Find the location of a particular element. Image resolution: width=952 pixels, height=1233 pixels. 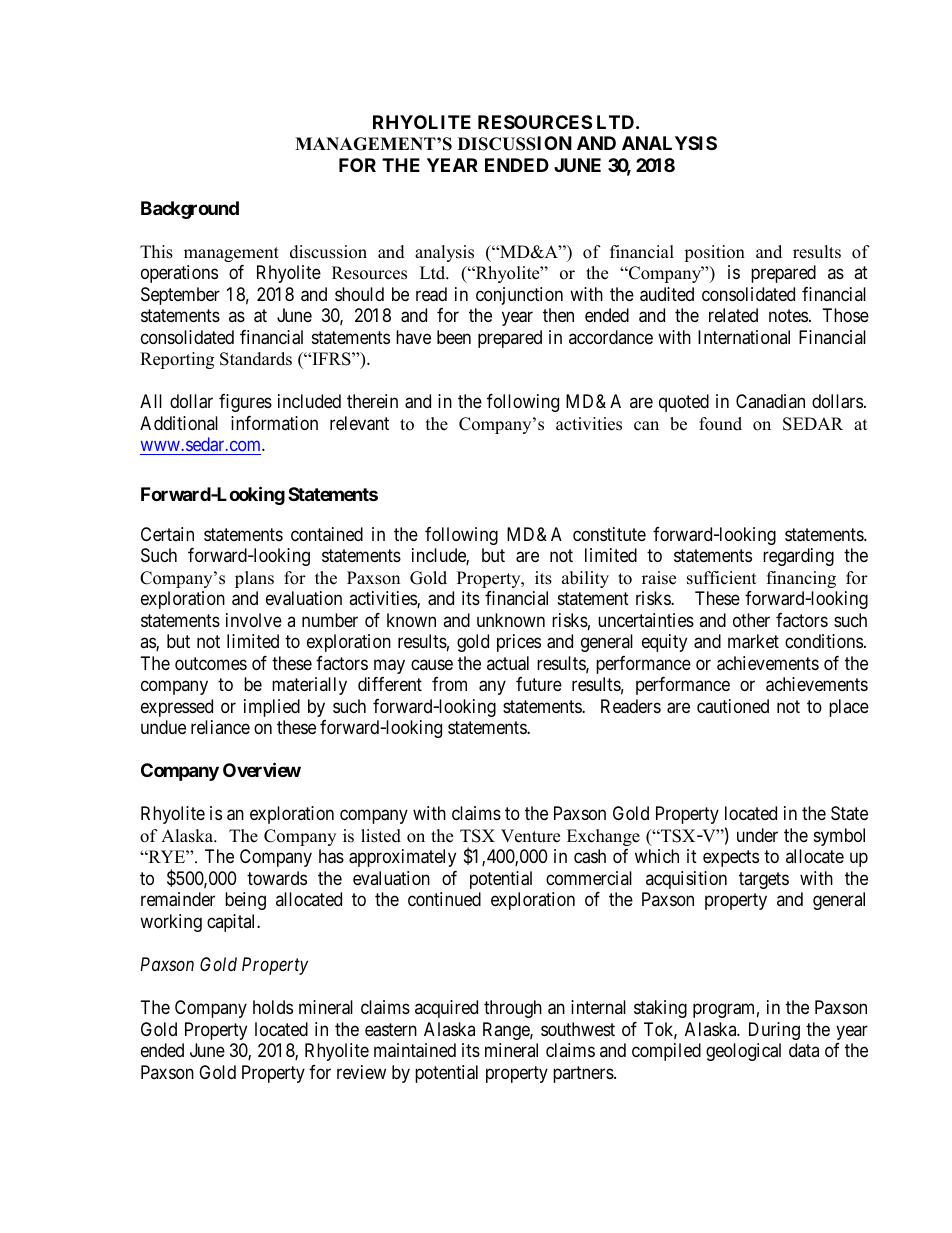

conjunction is located at coordinates (519, 296).
